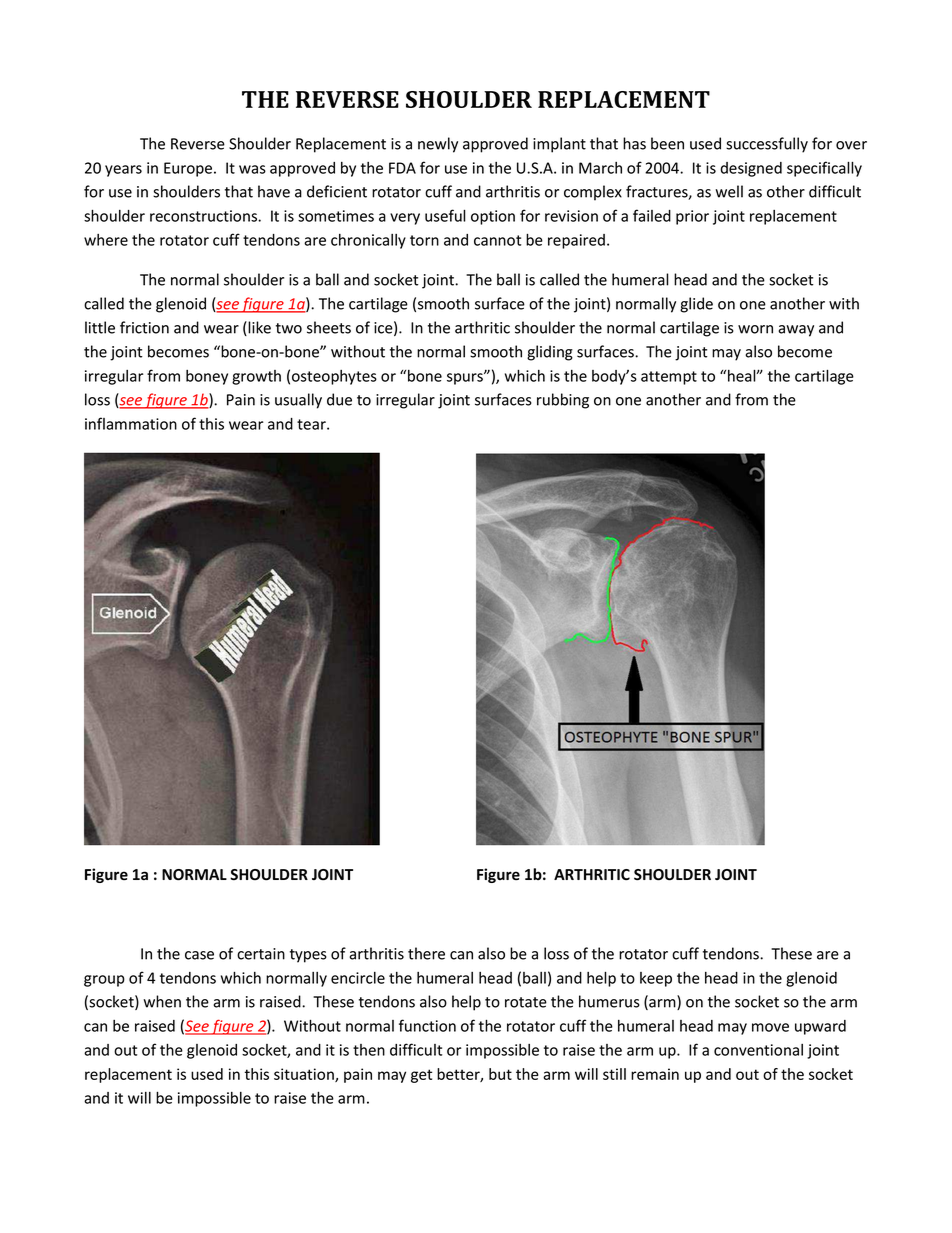  I want to click on was, so click(252, 169).
